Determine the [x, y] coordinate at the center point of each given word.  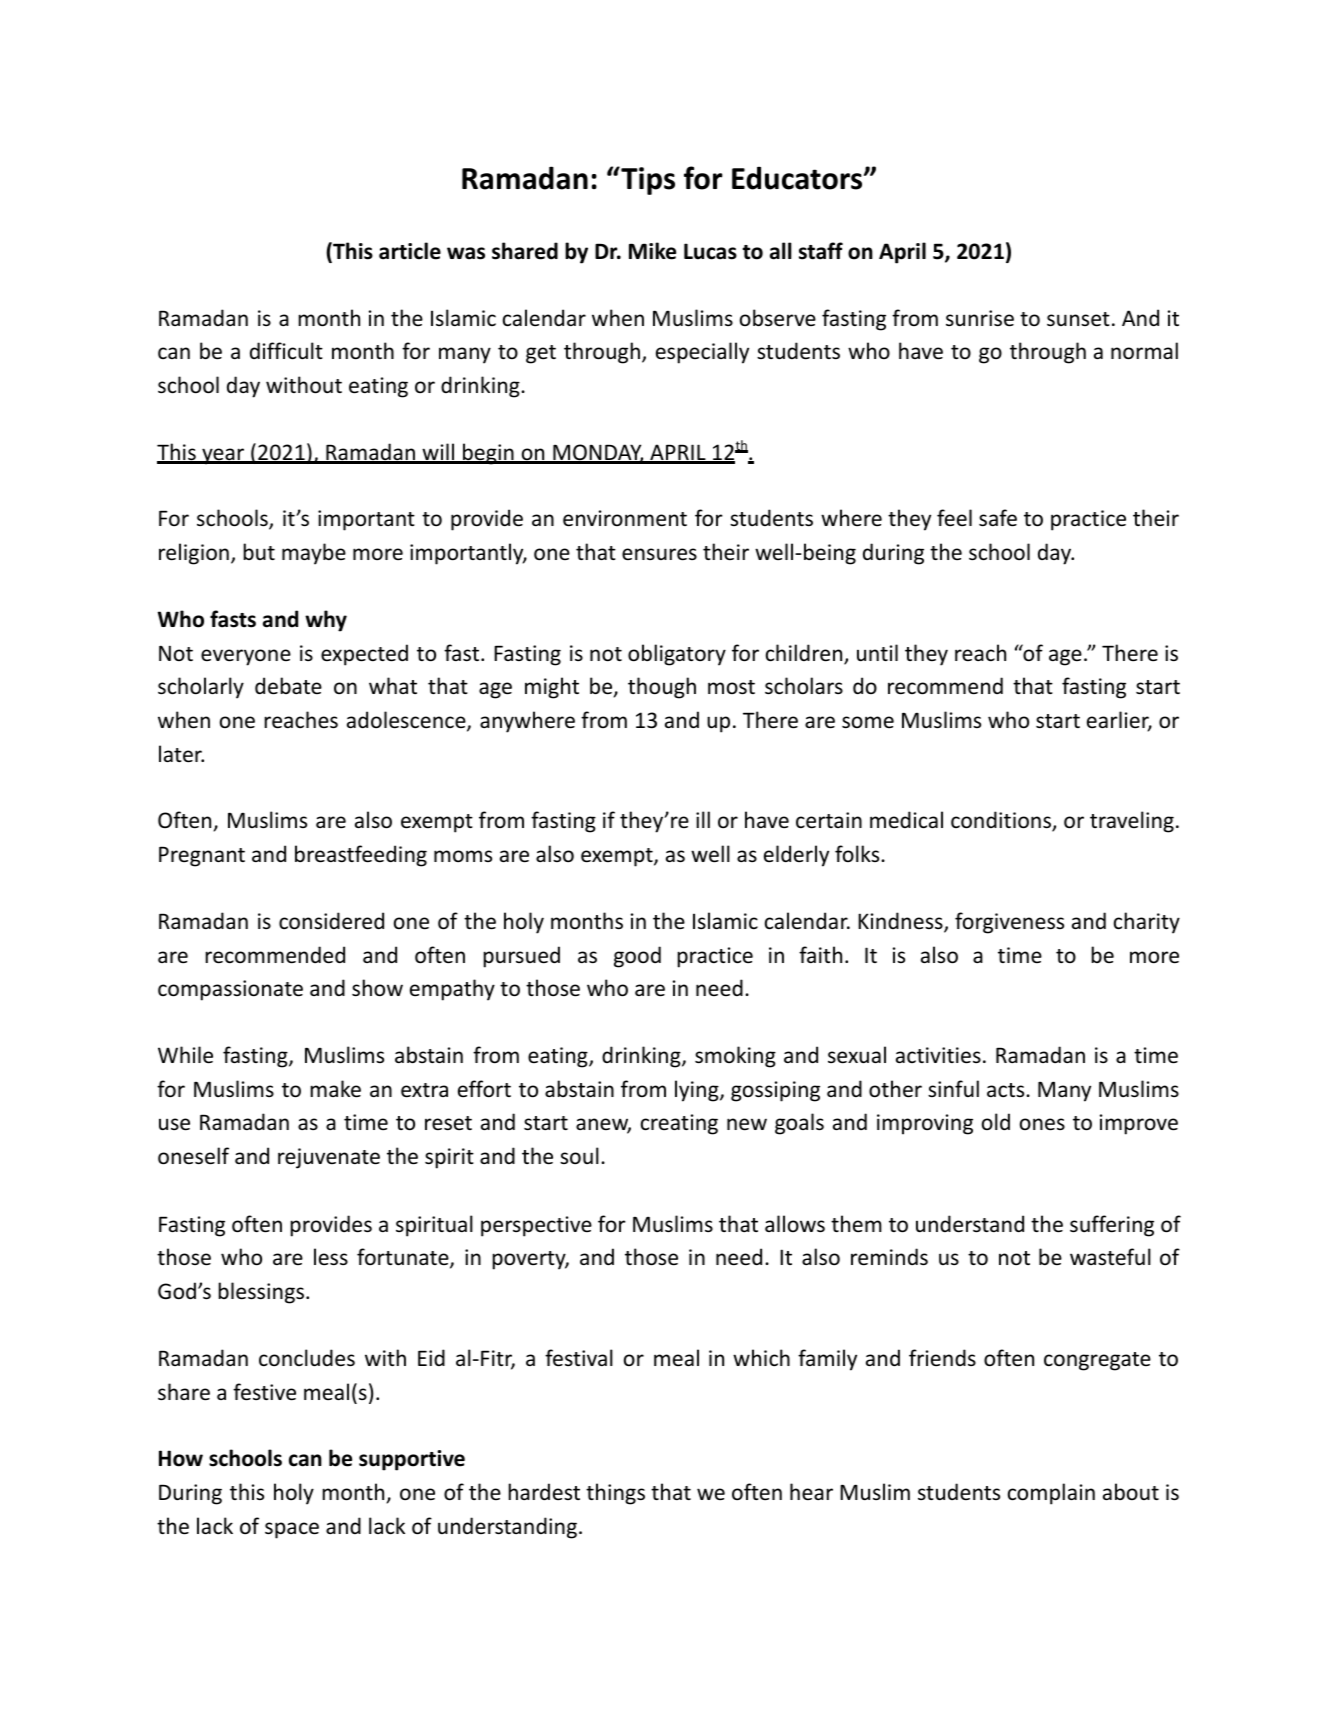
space [292, 1530]
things [615, 1494]
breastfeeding [361, 856]
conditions [1002, 821]
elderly [796, 856]
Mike [652, 251]
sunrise [980, 318]
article [410, 251]
